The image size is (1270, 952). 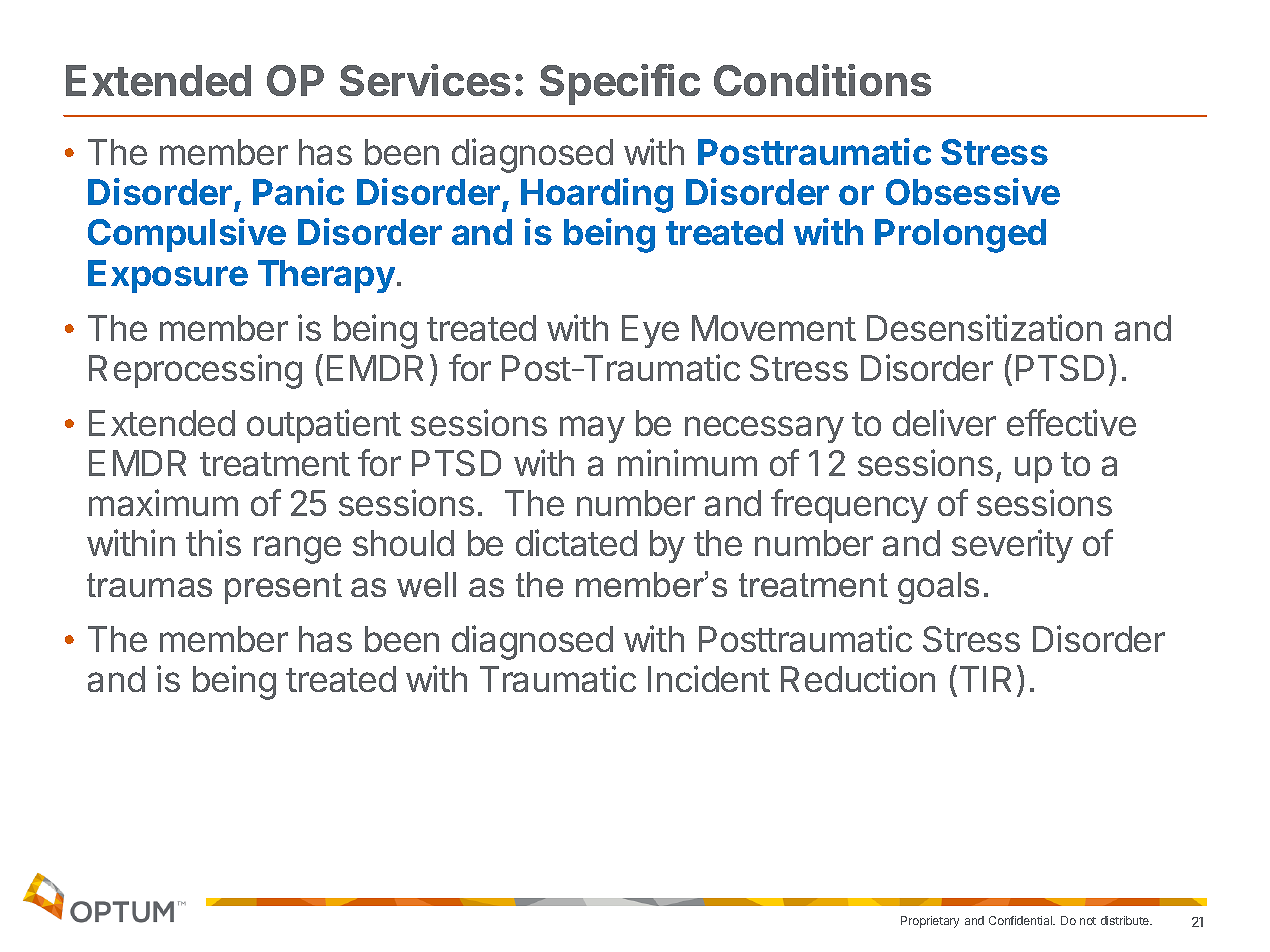 I want to click on Obsessive, so click(x=973, y=191).
